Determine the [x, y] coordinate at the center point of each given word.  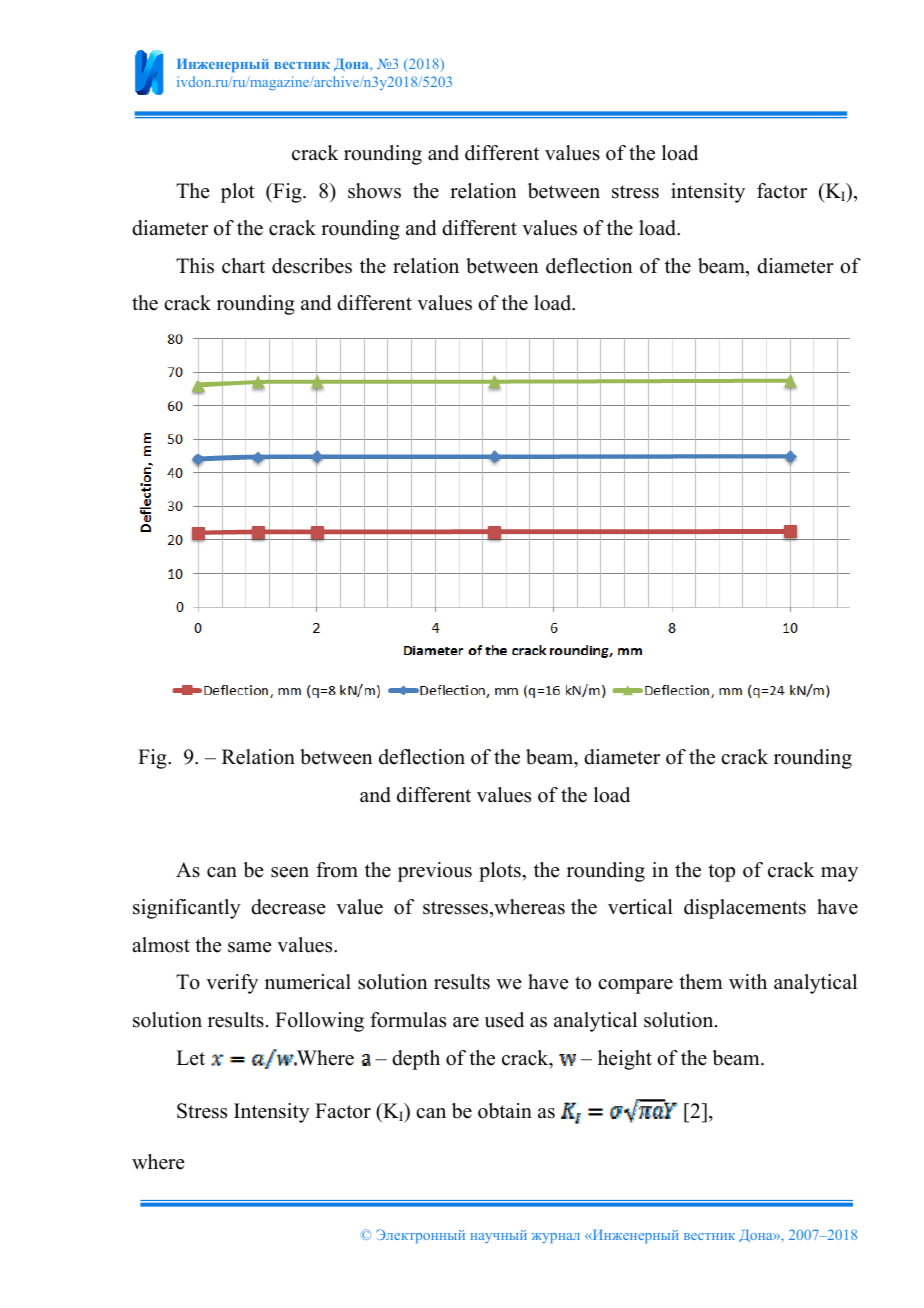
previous [435, 872]
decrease [288, 907]
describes [312, 266]
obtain [505, 1111]
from [337, 870]
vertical [640, 907]
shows [374, 191]
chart [243, 266]
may [839, 874]
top [721, 873]
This [195, 266]
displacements [745, 909]
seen [290, 872]
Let [190, 1058]
